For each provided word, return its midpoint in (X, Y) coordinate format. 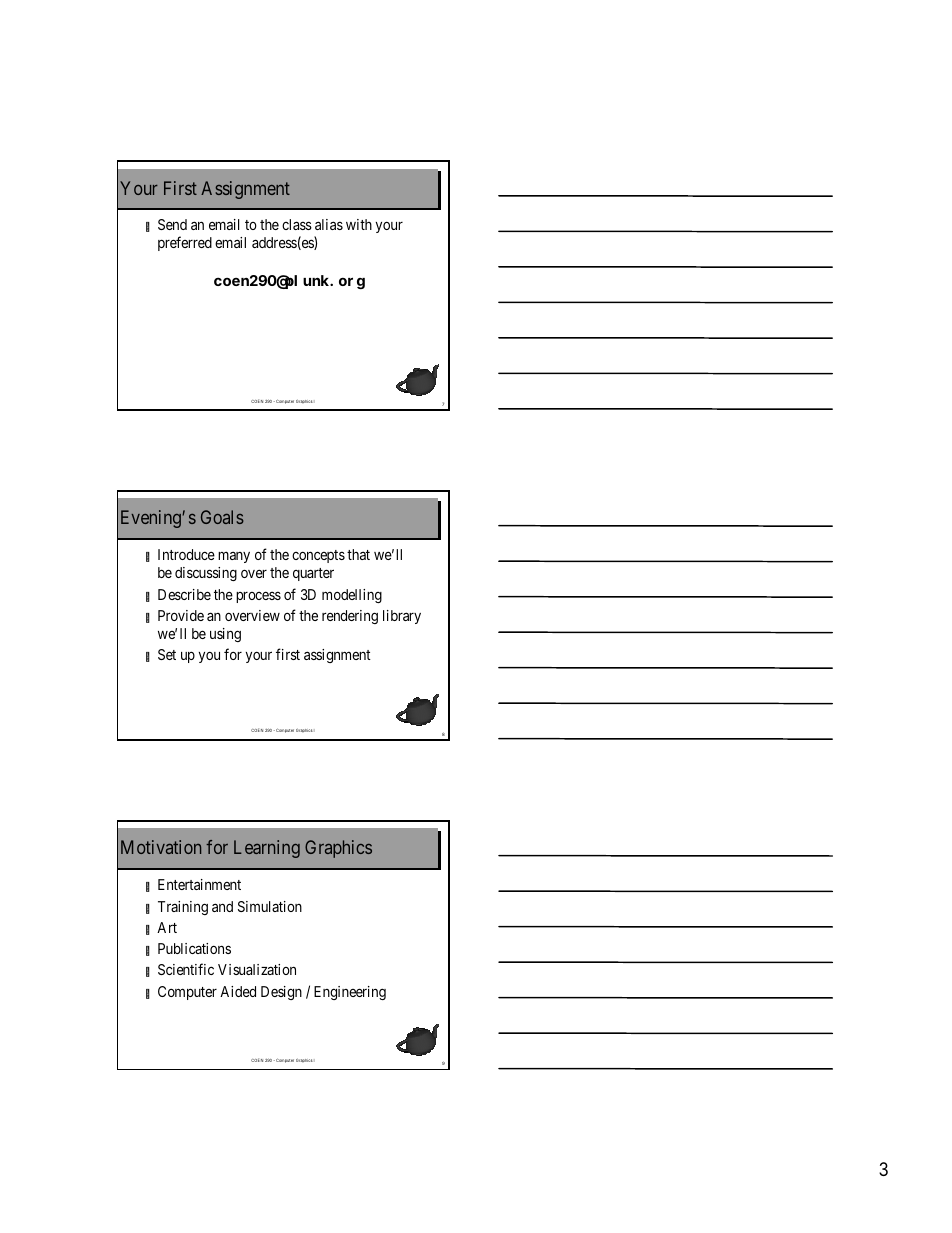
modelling (352, 596)
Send (172, 224)
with (359, 224)
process (258, 597)
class (297, 224)
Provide (181, 615)
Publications (194, 948)
